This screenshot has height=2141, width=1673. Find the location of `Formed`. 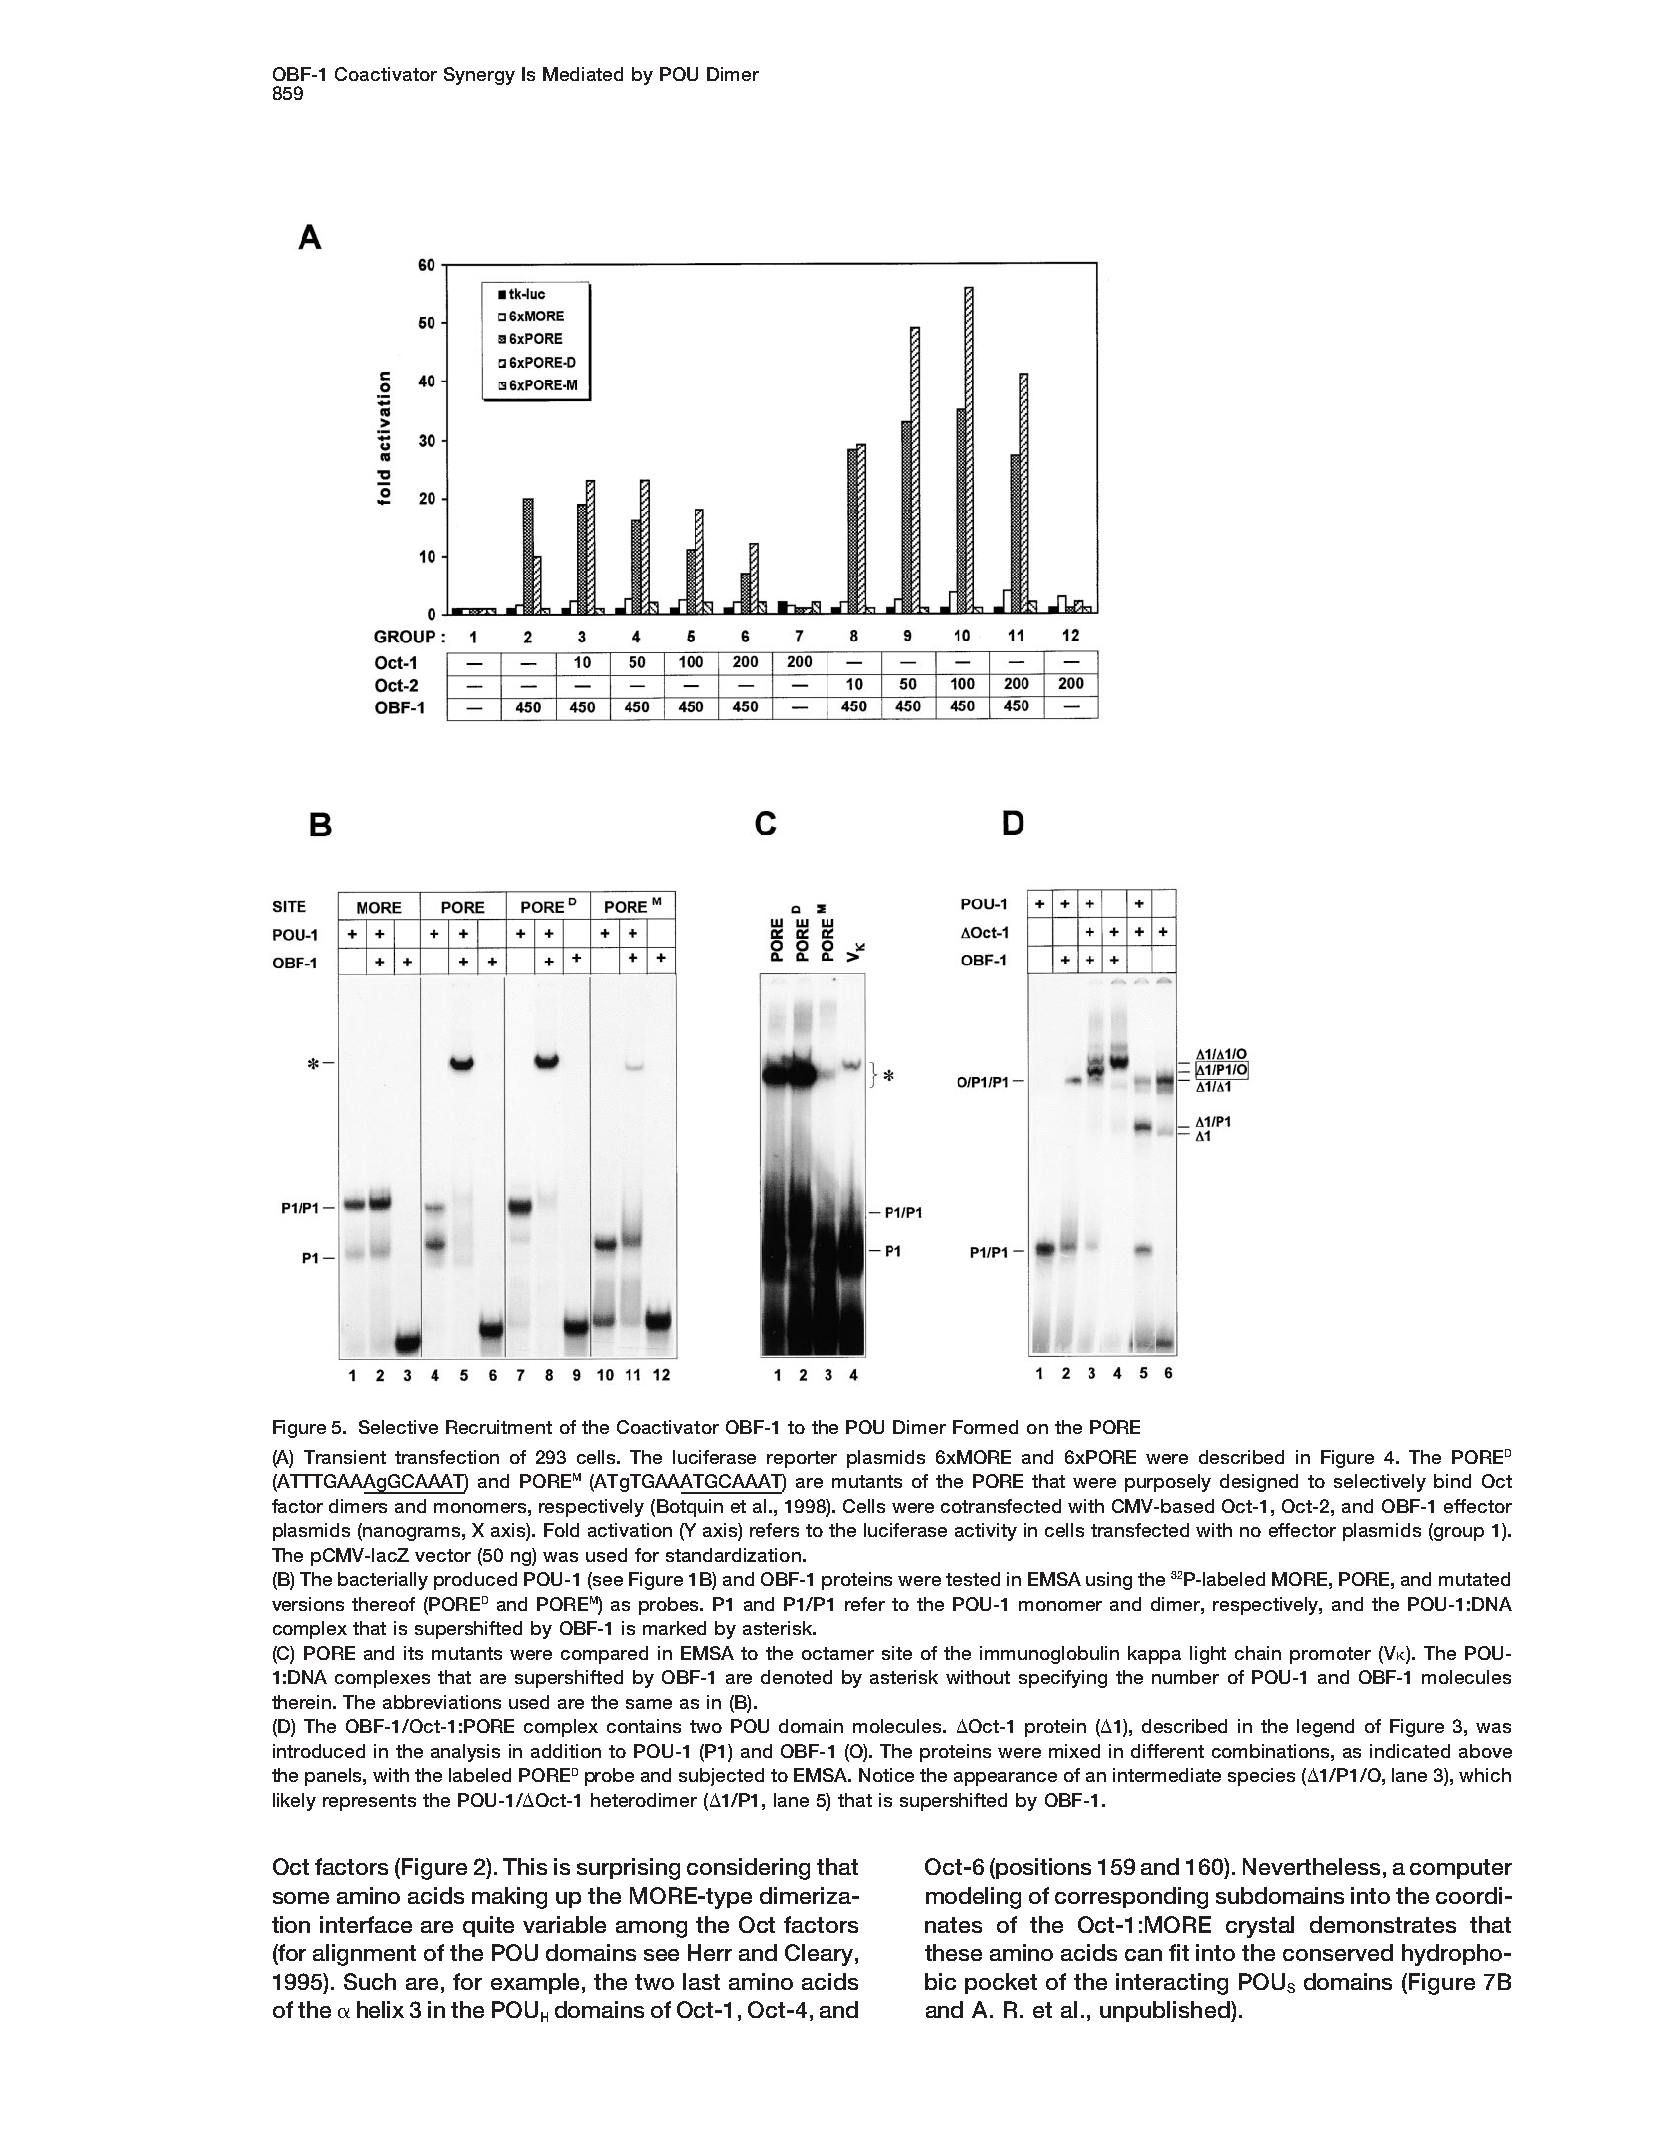

Formed is located at coordinates (985, 1427).
